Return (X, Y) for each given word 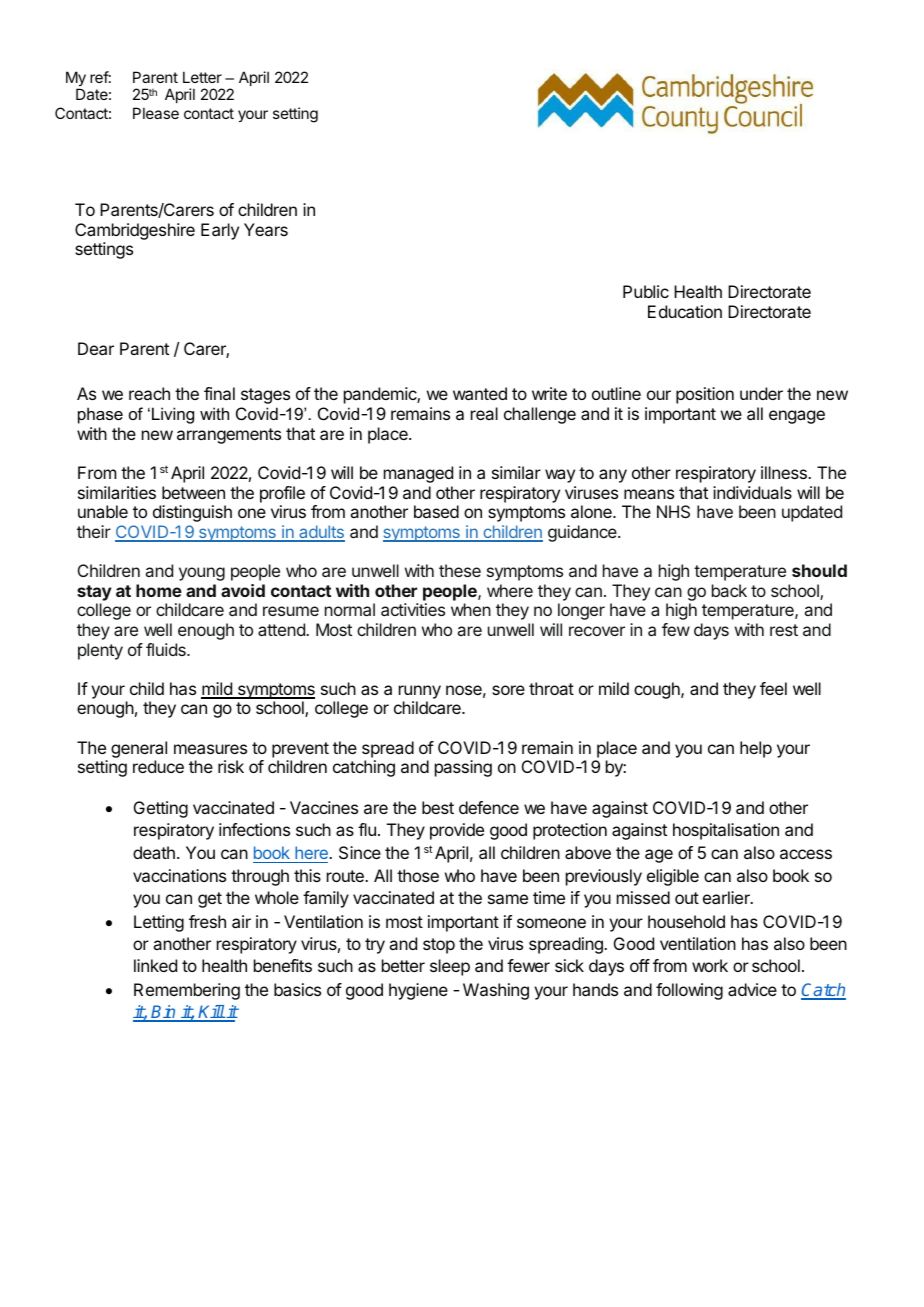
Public (646, 291)
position (705, 395)
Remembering (187, 991)
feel (773, 688)
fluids (167, 649)
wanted (480, 393)
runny (420, 693)
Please (156, 113)
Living (173, 415)
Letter (202, 77)
